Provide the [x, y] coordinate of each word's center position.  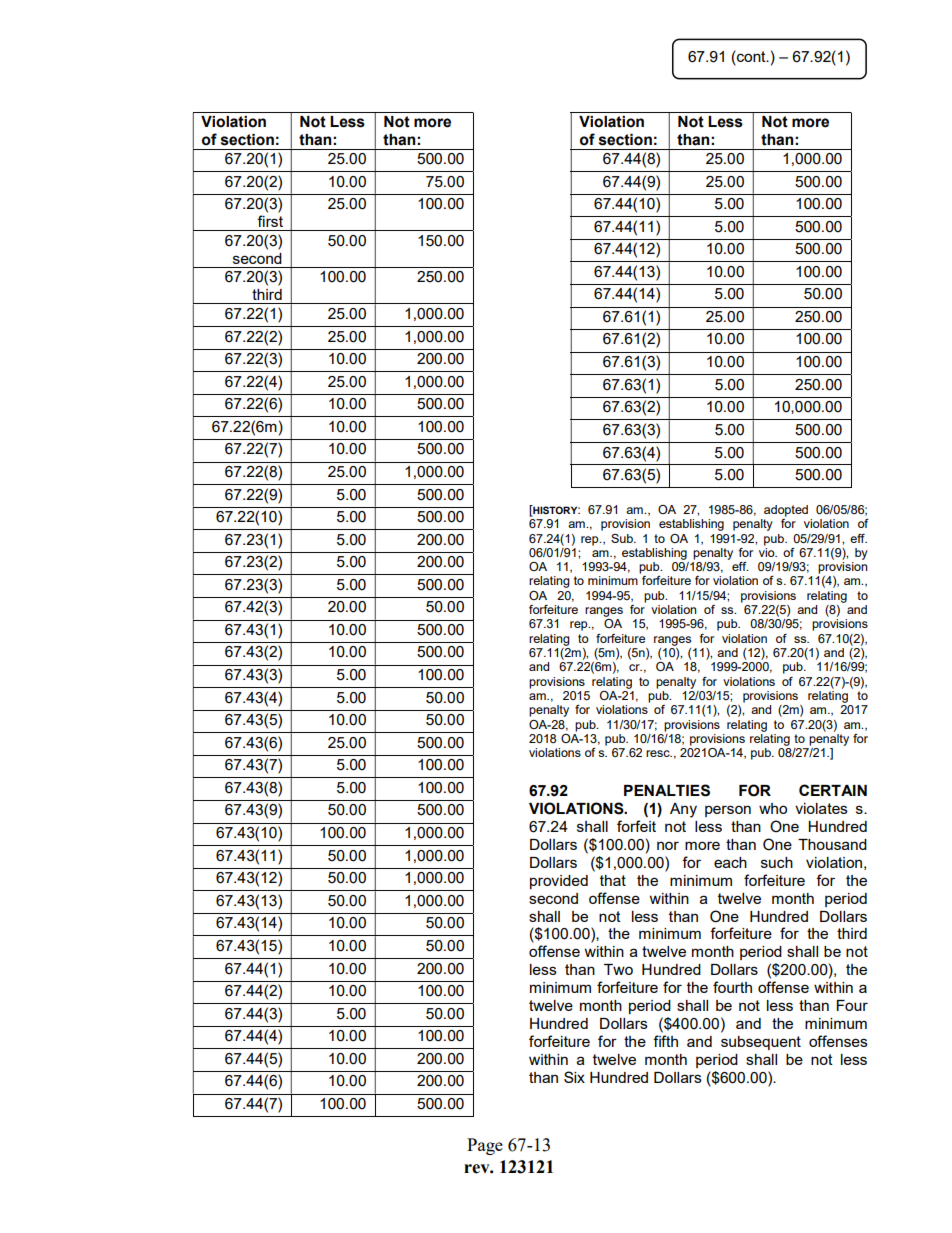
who [773, 808]
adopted [786, 511]
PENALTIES [667, 790]
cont [751, 56]
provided [559, 882]
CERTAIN [833, 790]
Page [485, 1146]
